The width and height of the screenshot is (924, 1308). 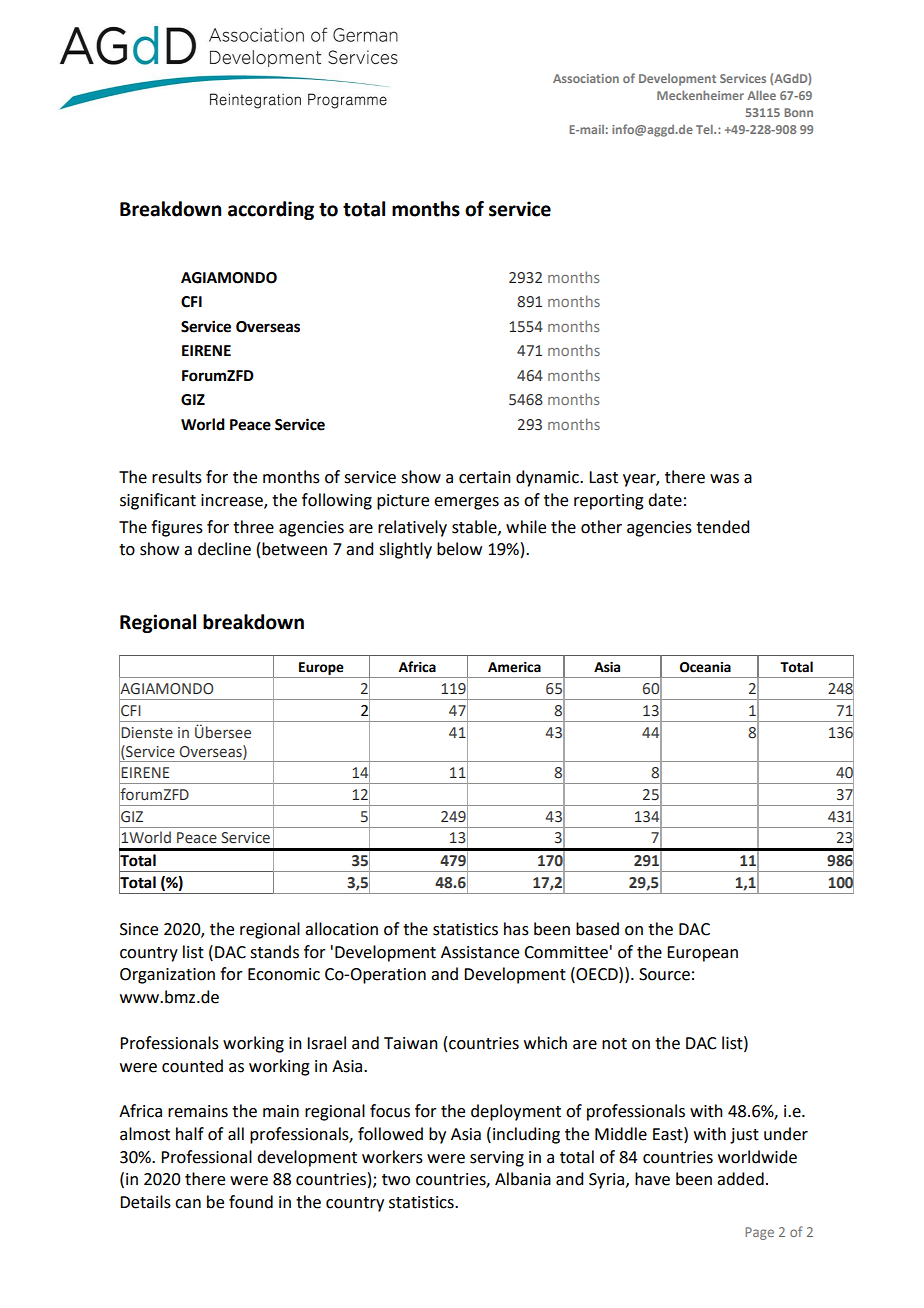 What do you see at coordinates (271, 210) in the screenshot?
I see `according` at bounding box center [271, 210].
